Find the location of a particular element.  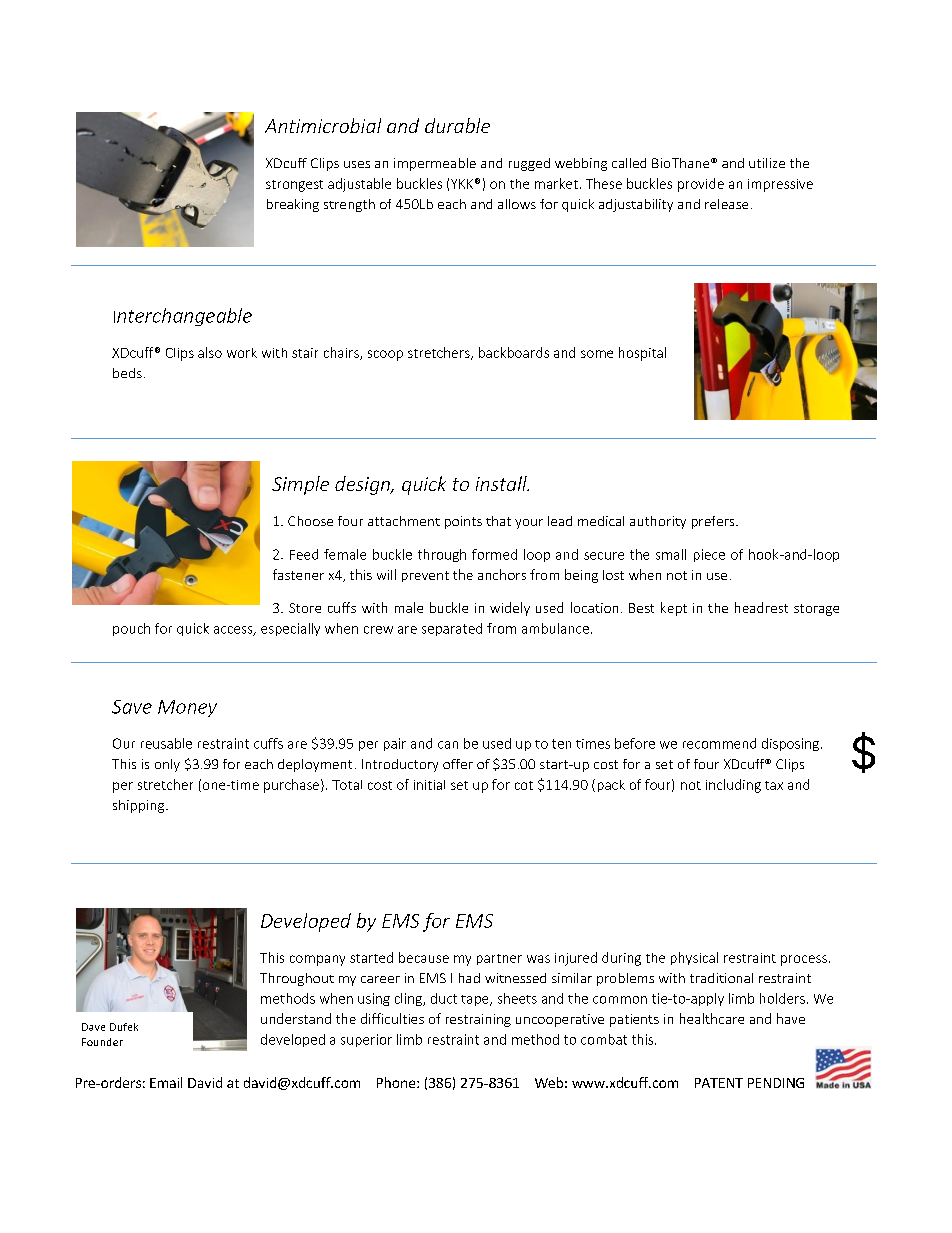

pouch is located at coordinates (131, 629).
